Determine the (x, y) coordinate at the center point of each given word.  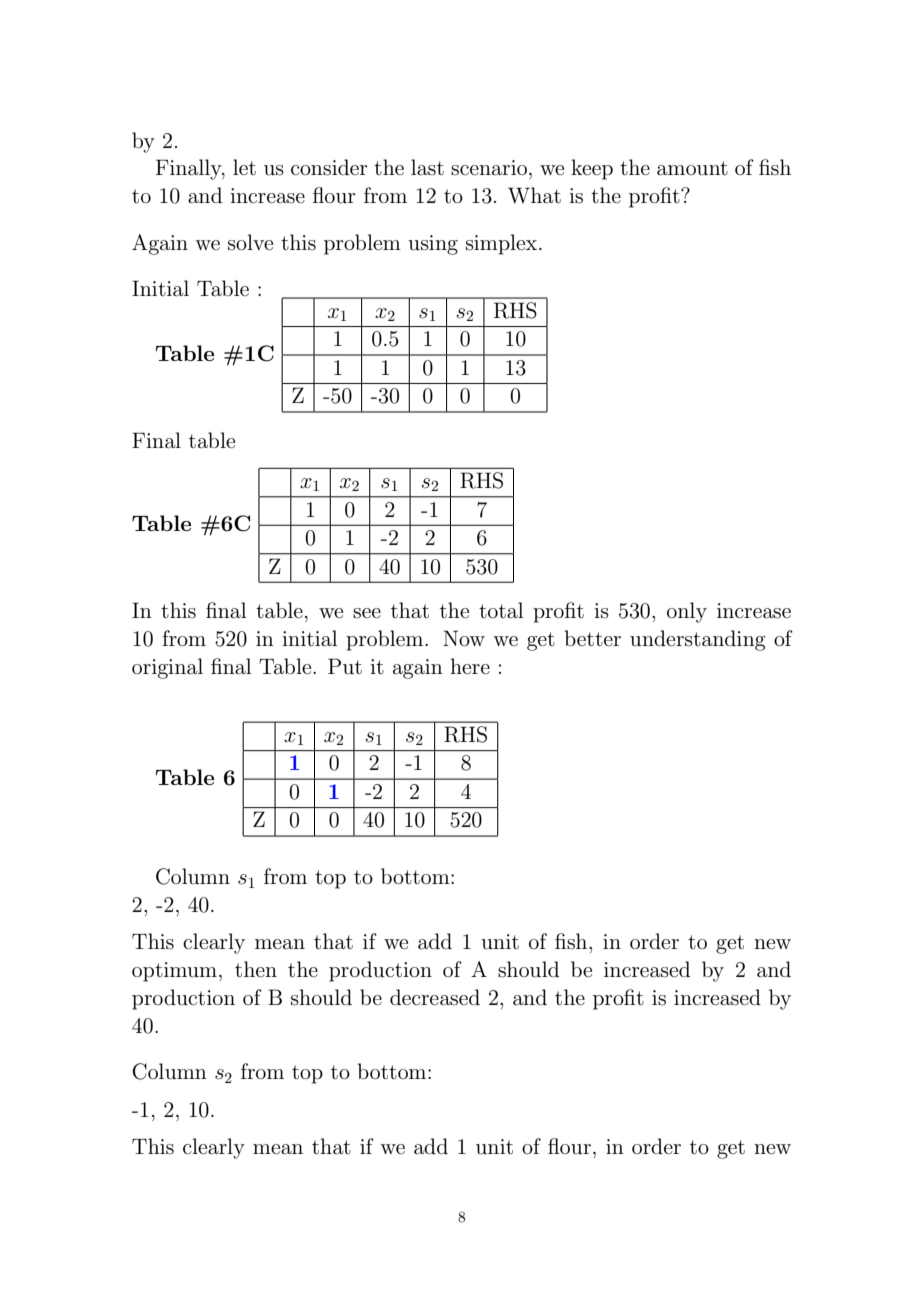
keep (592, 169)
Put (345, 666)
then (256, 969)
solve (250, 242)
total (501, 610)
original (167, 668)
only (687, 612)
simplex (503, 244)
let (244, 167)
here (470, 666)
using (433, 245)
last (427, 167)
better (593, 638)
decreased (435, 997)
